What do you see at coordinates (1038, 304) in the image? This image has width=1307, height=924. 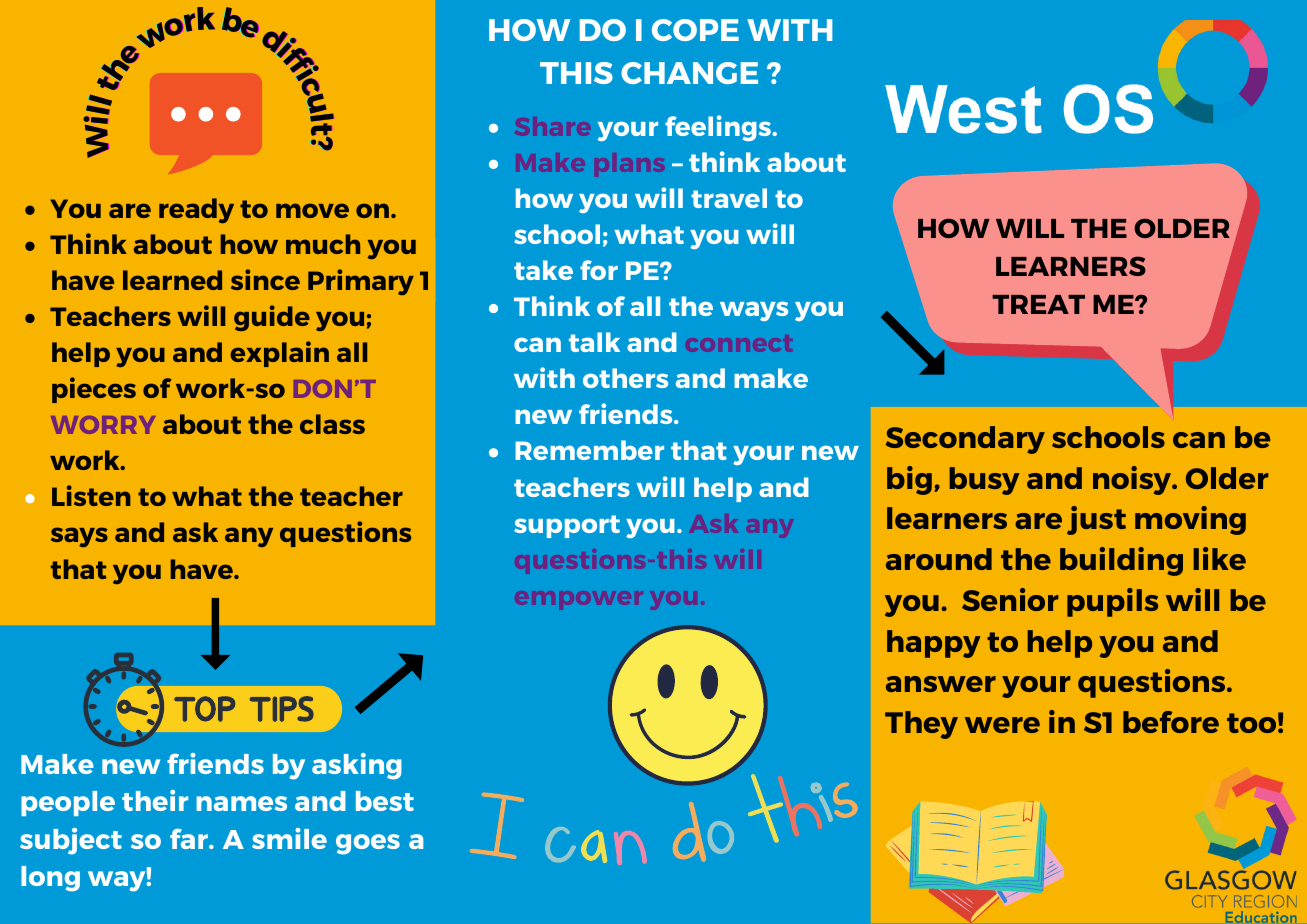 I see `TREAT` at bounding box center [1038, 304].
